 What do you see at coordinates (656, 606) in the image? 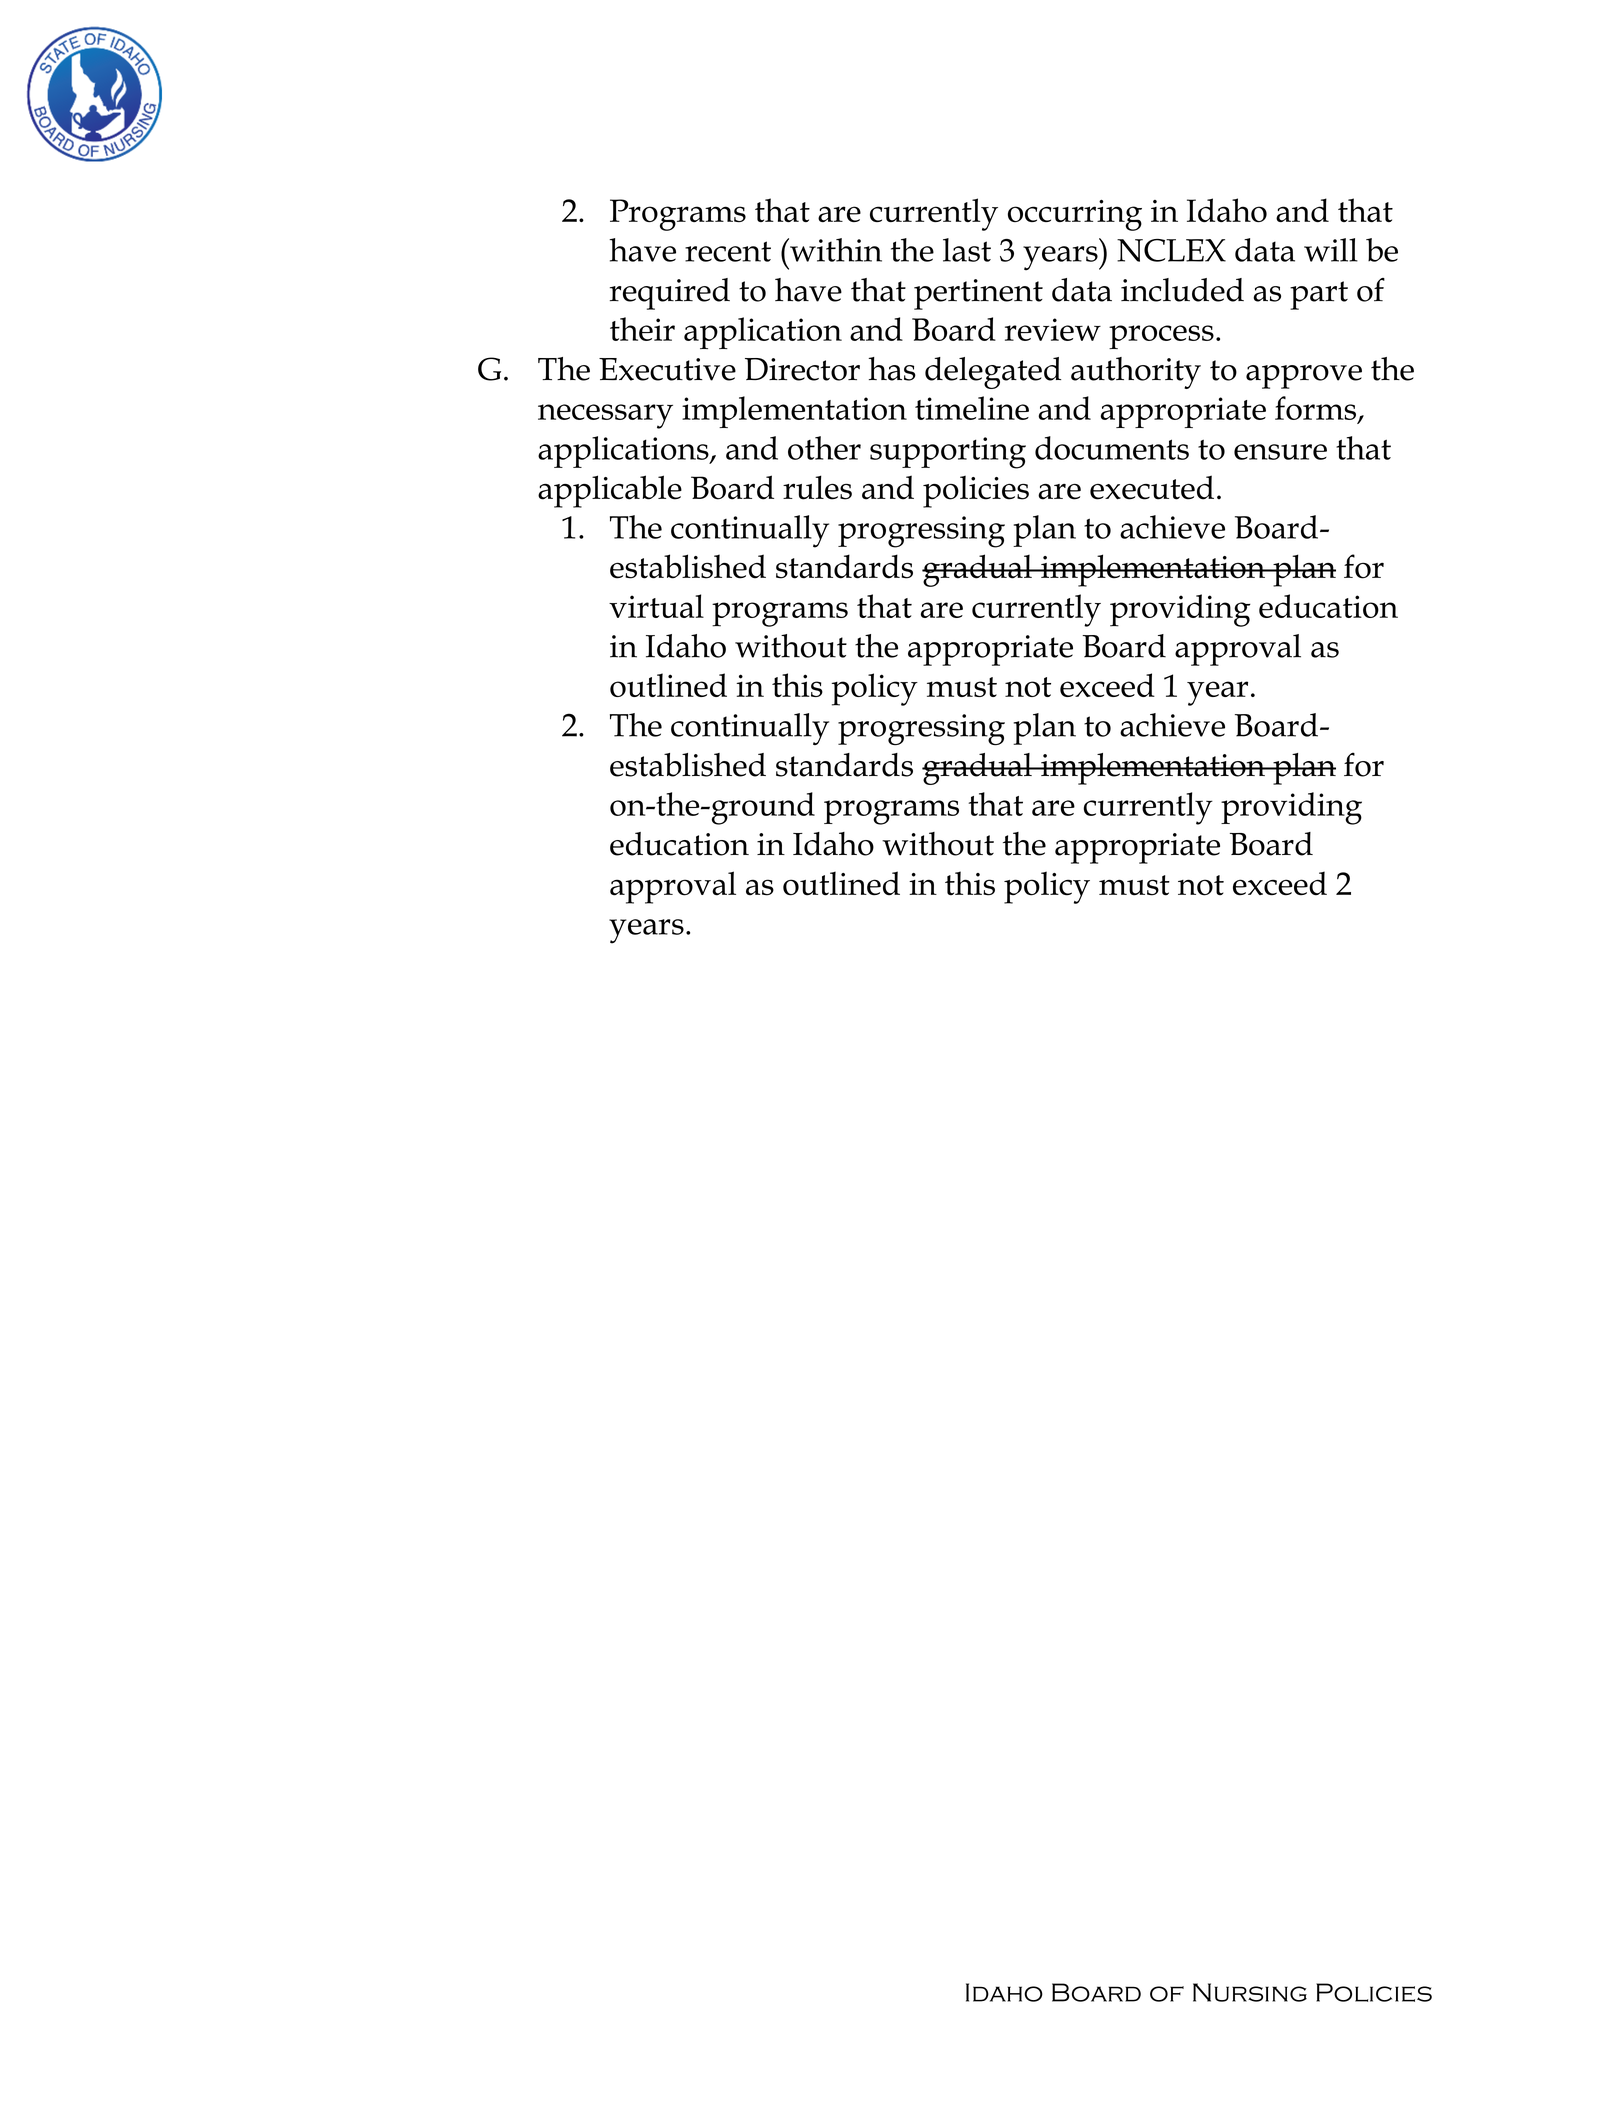
I see `virtual` at bounding box center [656, 606].
